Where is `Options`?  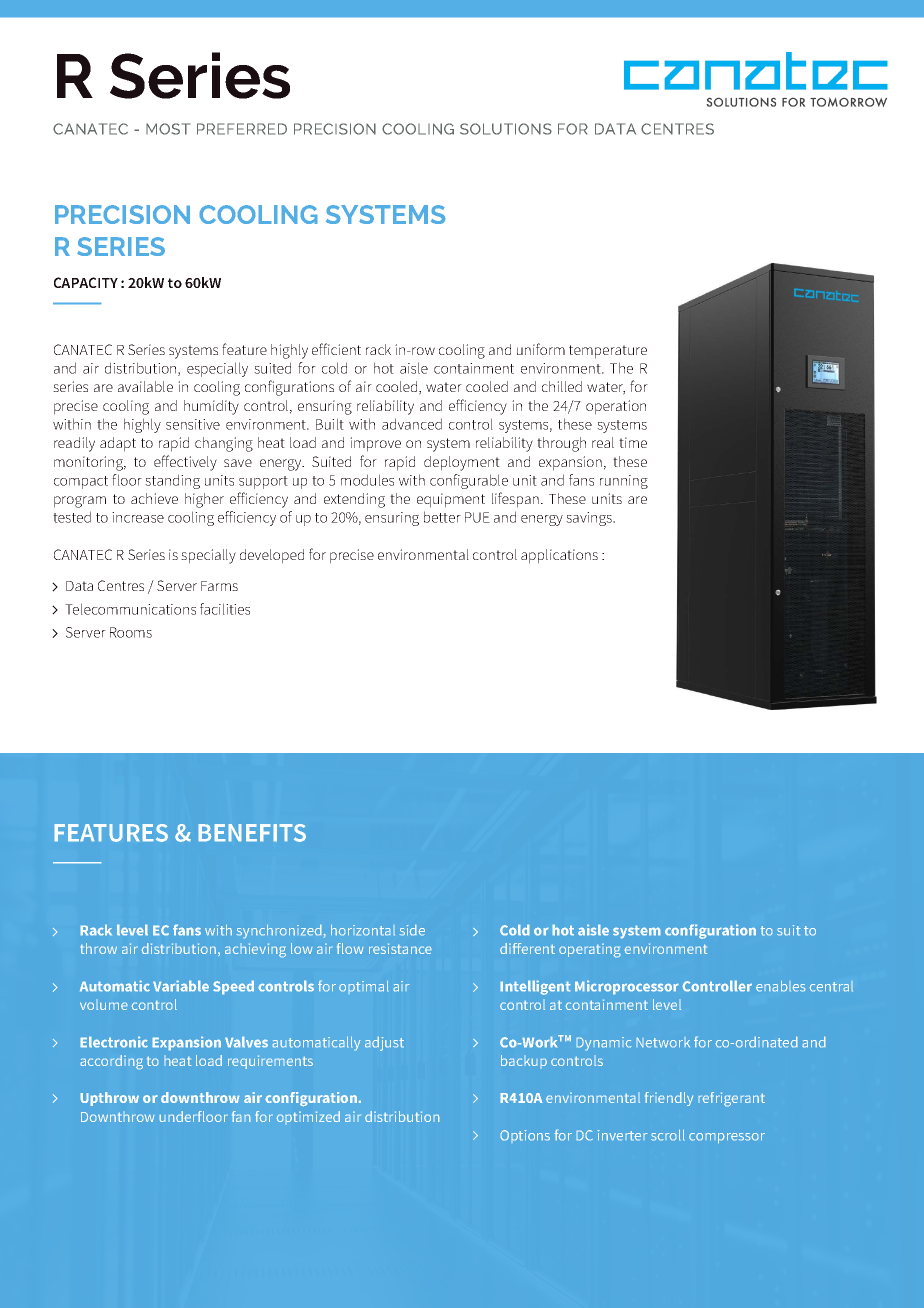
Options is located at coordinates (525, 1136).
